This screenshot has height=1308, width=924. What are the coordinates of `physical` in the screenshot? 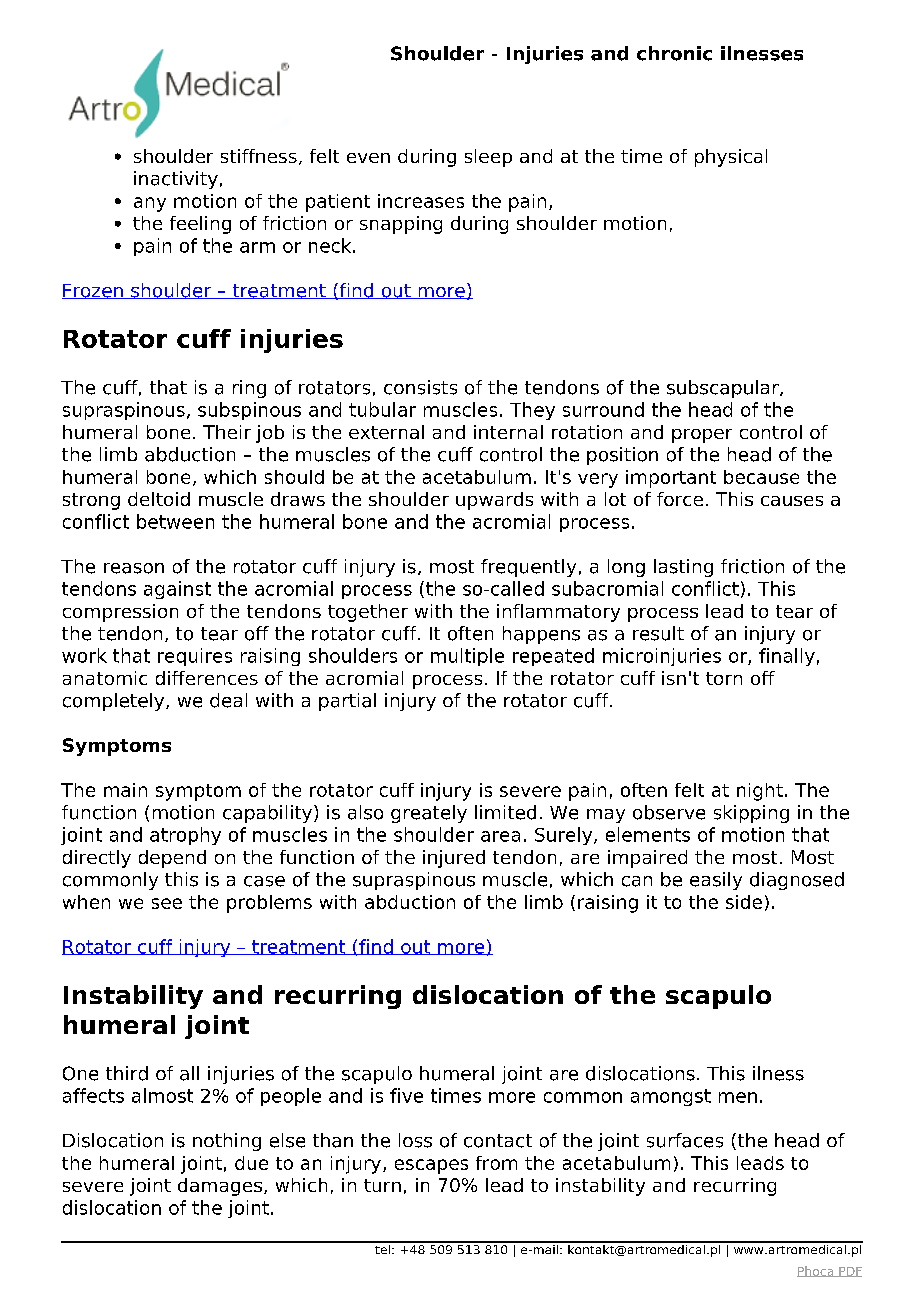 It's located at (731, 158).
